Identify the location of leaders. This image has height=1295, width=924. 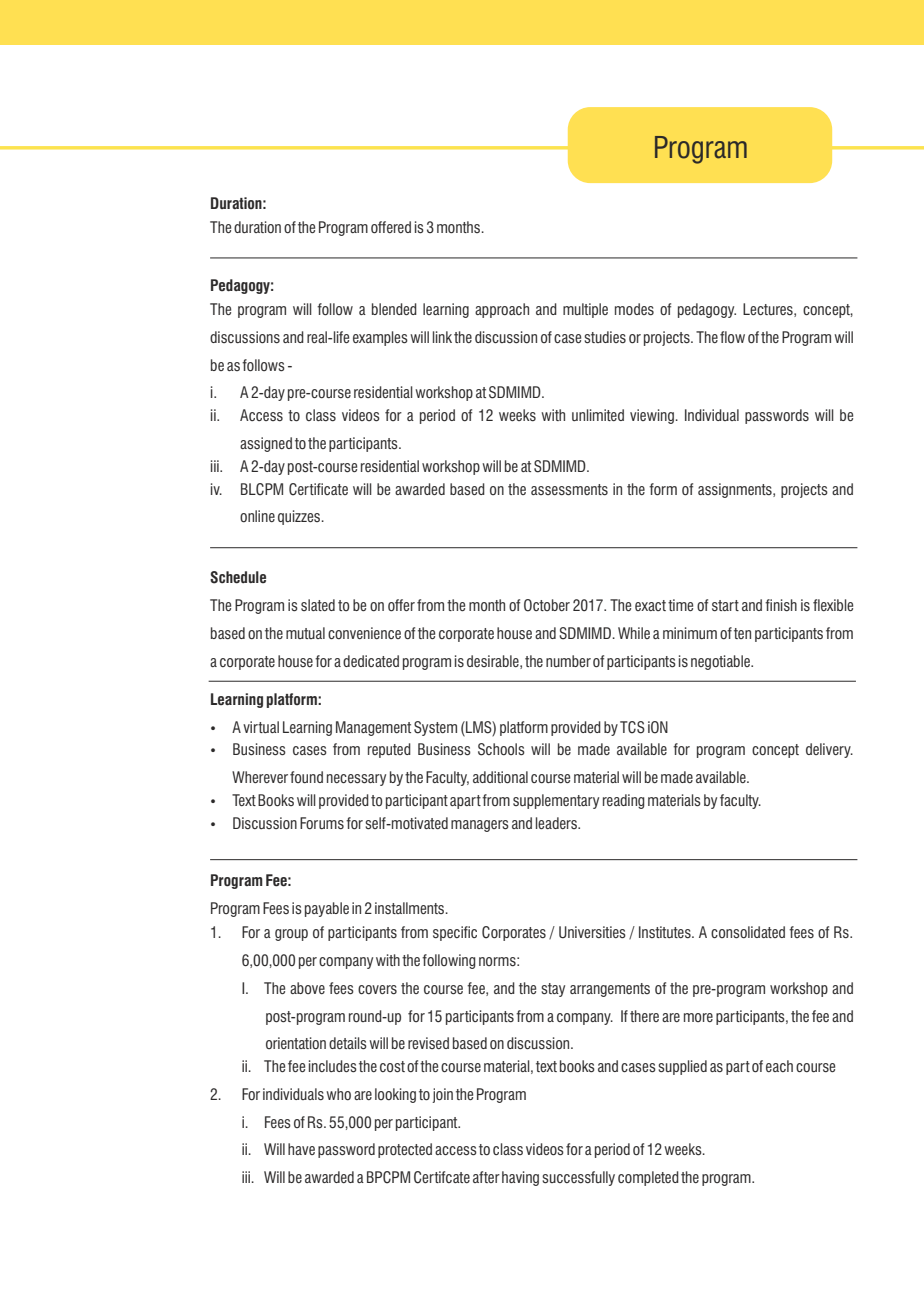
(557, 823).
